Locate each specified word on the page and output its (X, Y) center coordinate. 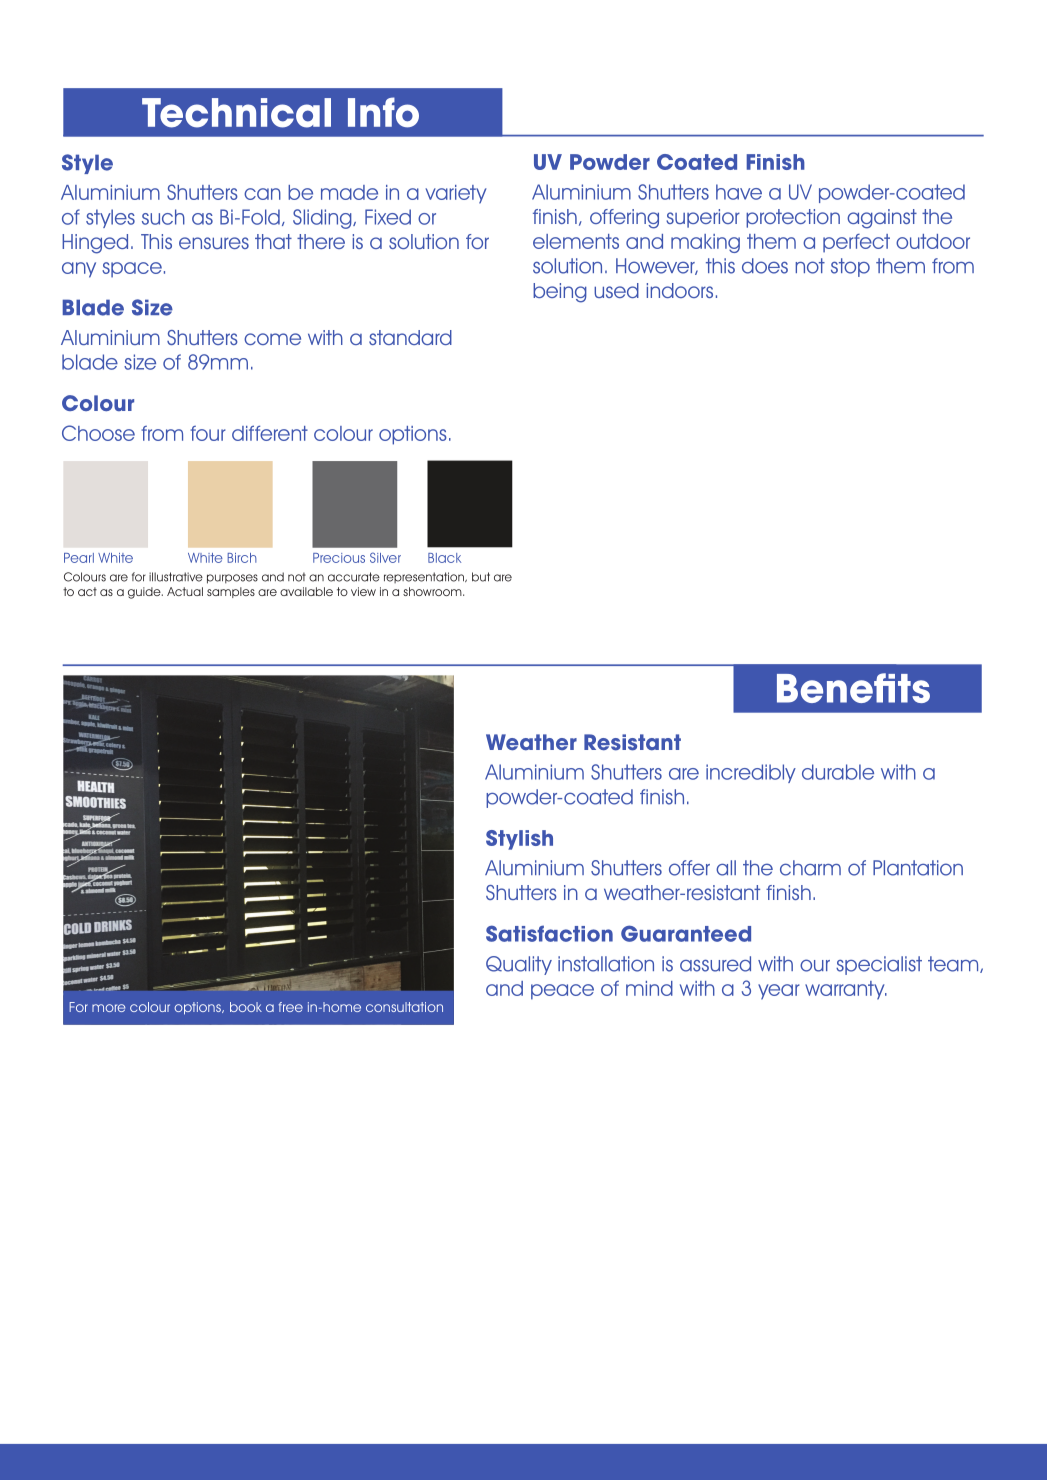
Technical (236, 113)
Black (444, 558)
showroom (433, 591)
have (739, 192)
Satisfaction (549, 933)
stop (850, 267)
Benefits (853, 688)
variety (456, 194)
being (560, 293)
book (246, 1007)
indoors (680, 290)
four (208, 433)
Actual (185, 591)
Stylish (519, 840)
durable (838, 772)
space (132, 270)
